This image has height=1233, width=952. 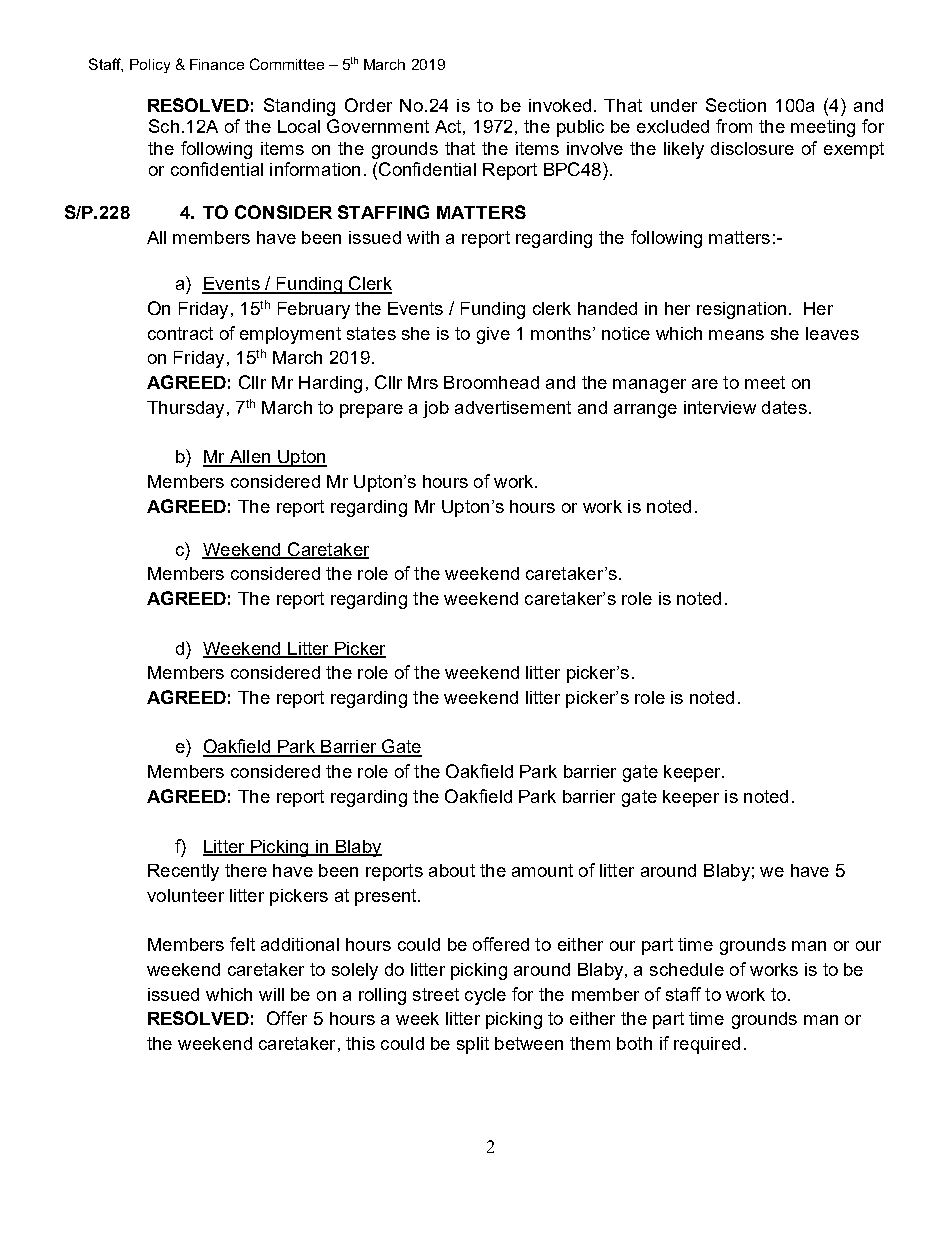 What do you see at coordinates (271, 994) in the image?
I see `will` at bounding box center [271, 994].
